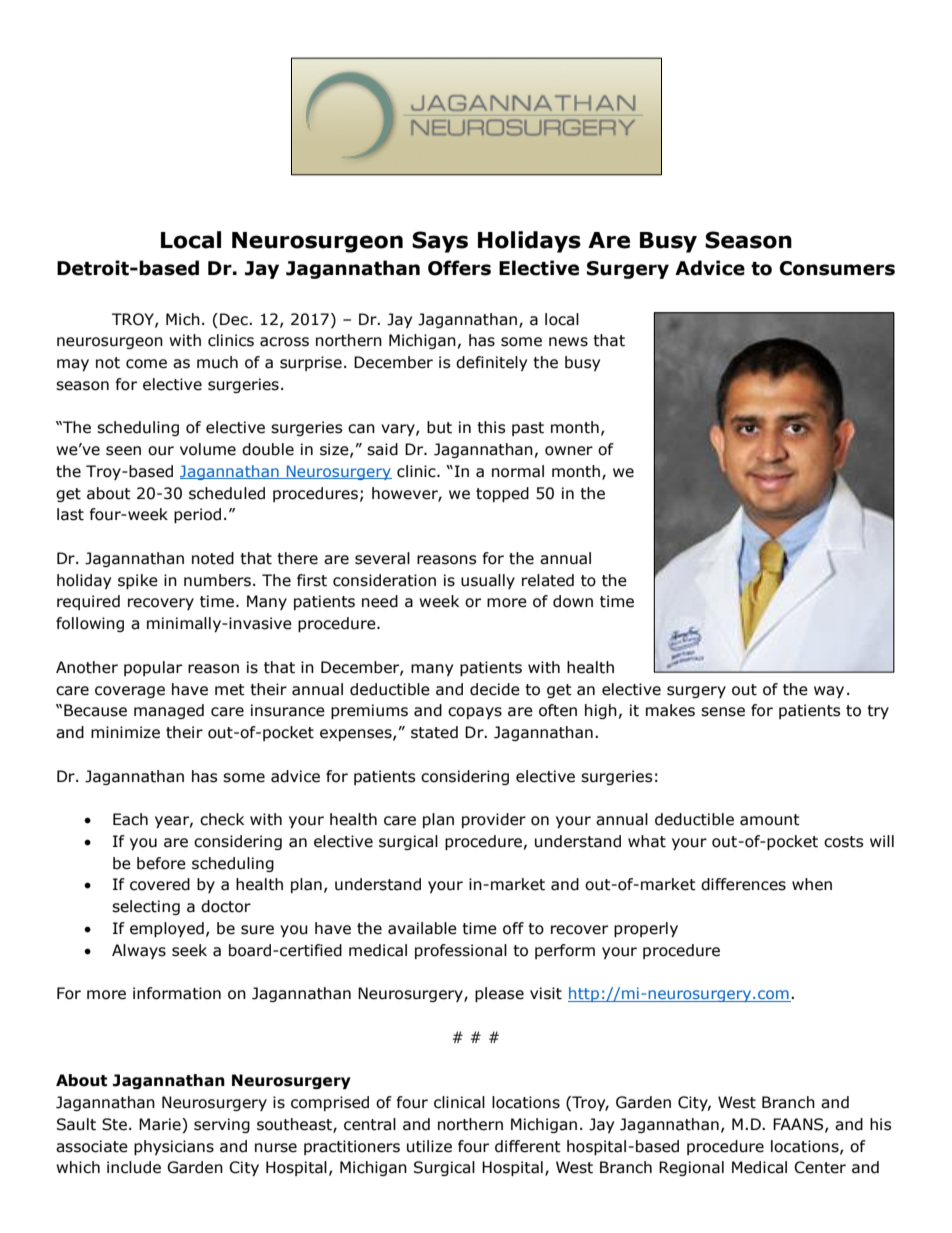  Describe the element at coordinates (770, 820) in the document. I see `amount` at that location.
